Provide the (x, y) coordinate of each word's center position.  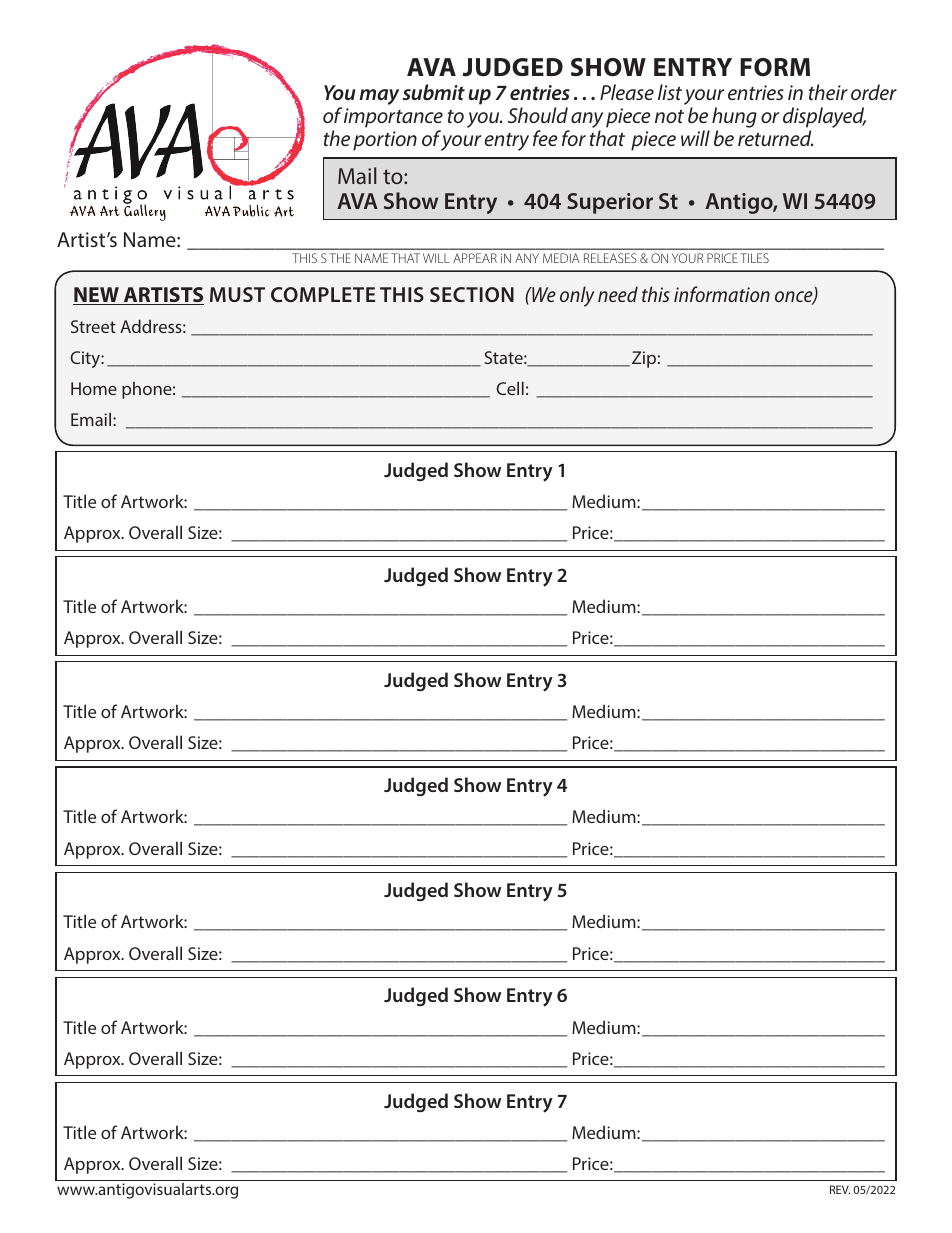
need (618, 294)
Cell (510, 388)
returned (775, 138)
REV (840, 1189)
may (379, 97)
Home (94, 388)
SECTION (472, 294)
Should (538, 115)
